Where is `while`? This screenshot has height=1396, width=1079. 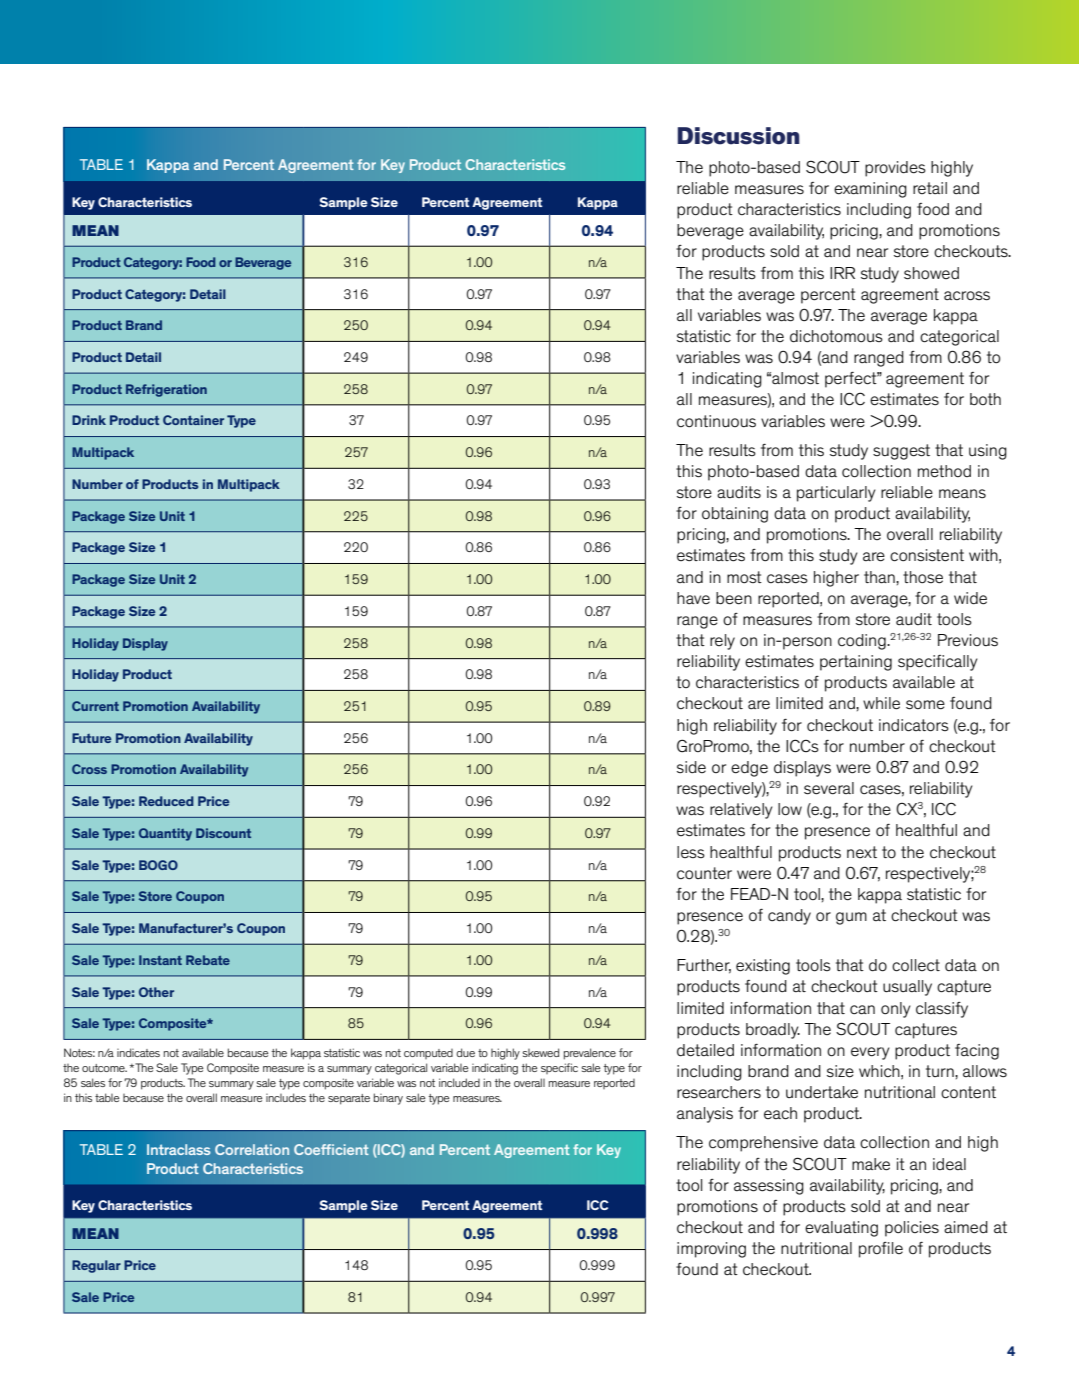 while is located at coordinates (881, 703).
